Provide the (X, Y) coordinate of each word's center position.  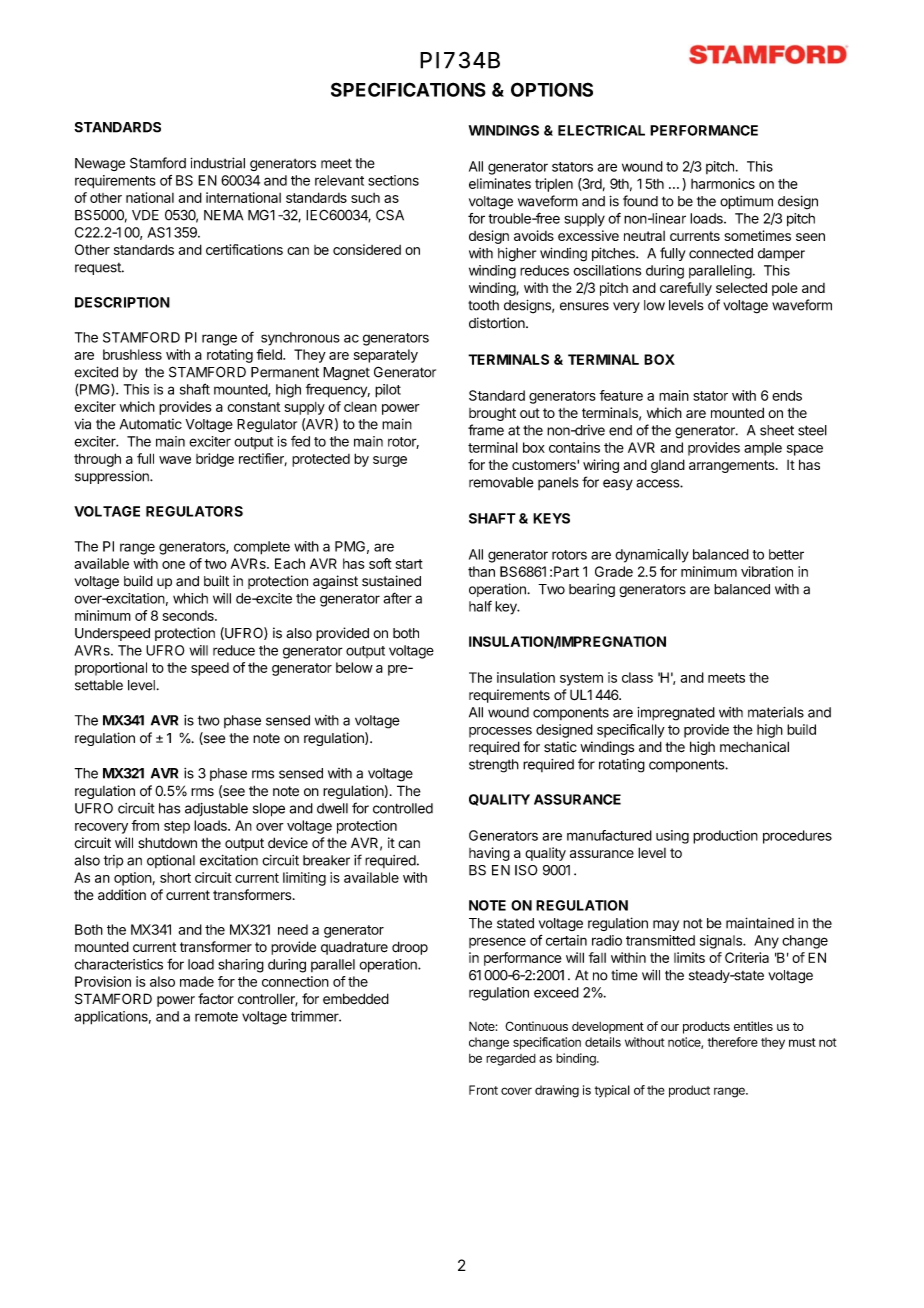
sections (393, 180)
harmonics (723, 183)
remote (216, 1017)
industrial (217, 163)
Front (483, 1090)
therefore (733, 1042)
